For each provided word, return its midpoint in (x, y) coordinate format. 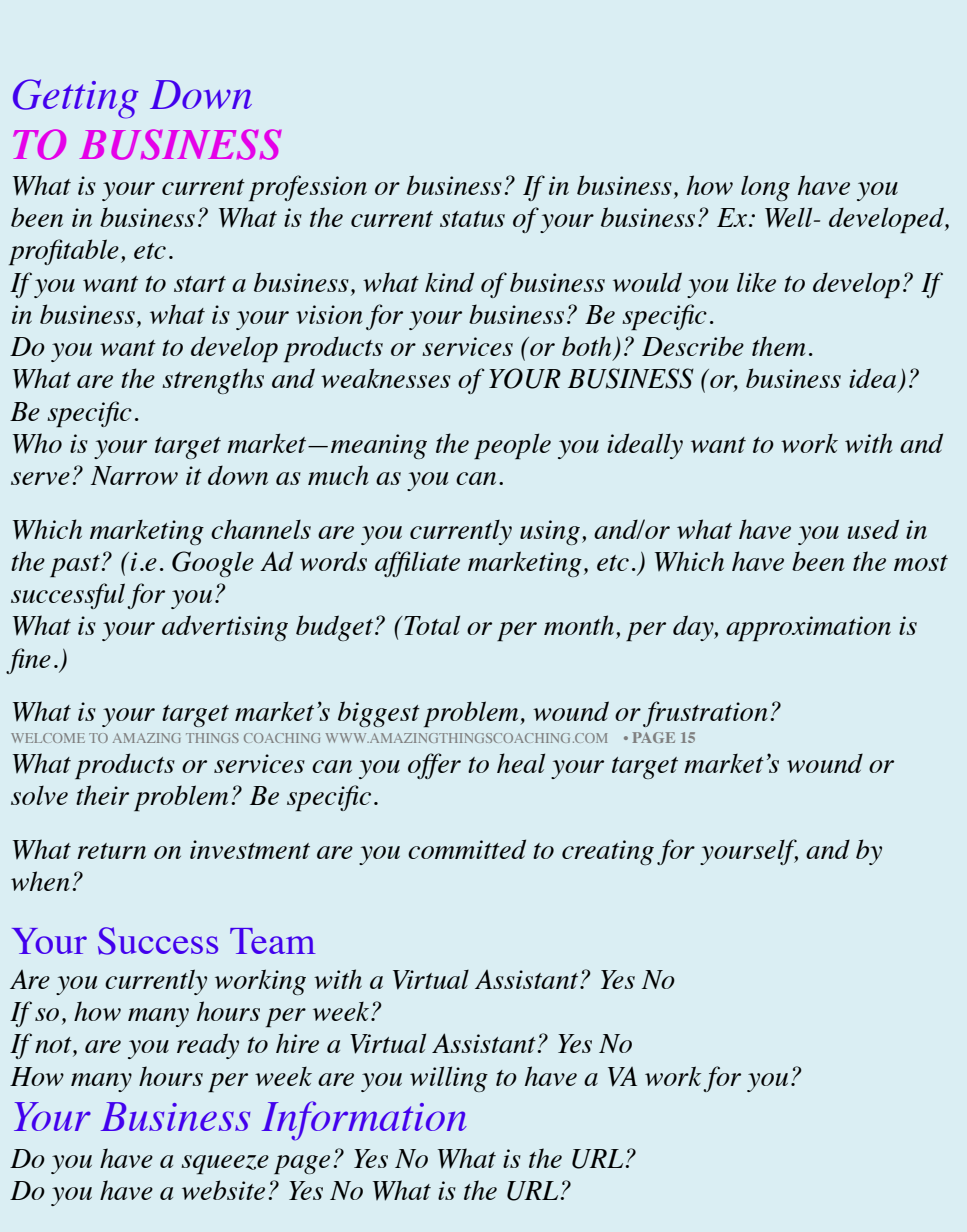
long (765, 188)
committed (467, 849)
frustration (705, 714)
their (102, 795)
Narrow (134, 475)
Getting (75, 99)
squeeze (225, 1164)
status (472, 219)
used (873, 529)
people (512, 446)
